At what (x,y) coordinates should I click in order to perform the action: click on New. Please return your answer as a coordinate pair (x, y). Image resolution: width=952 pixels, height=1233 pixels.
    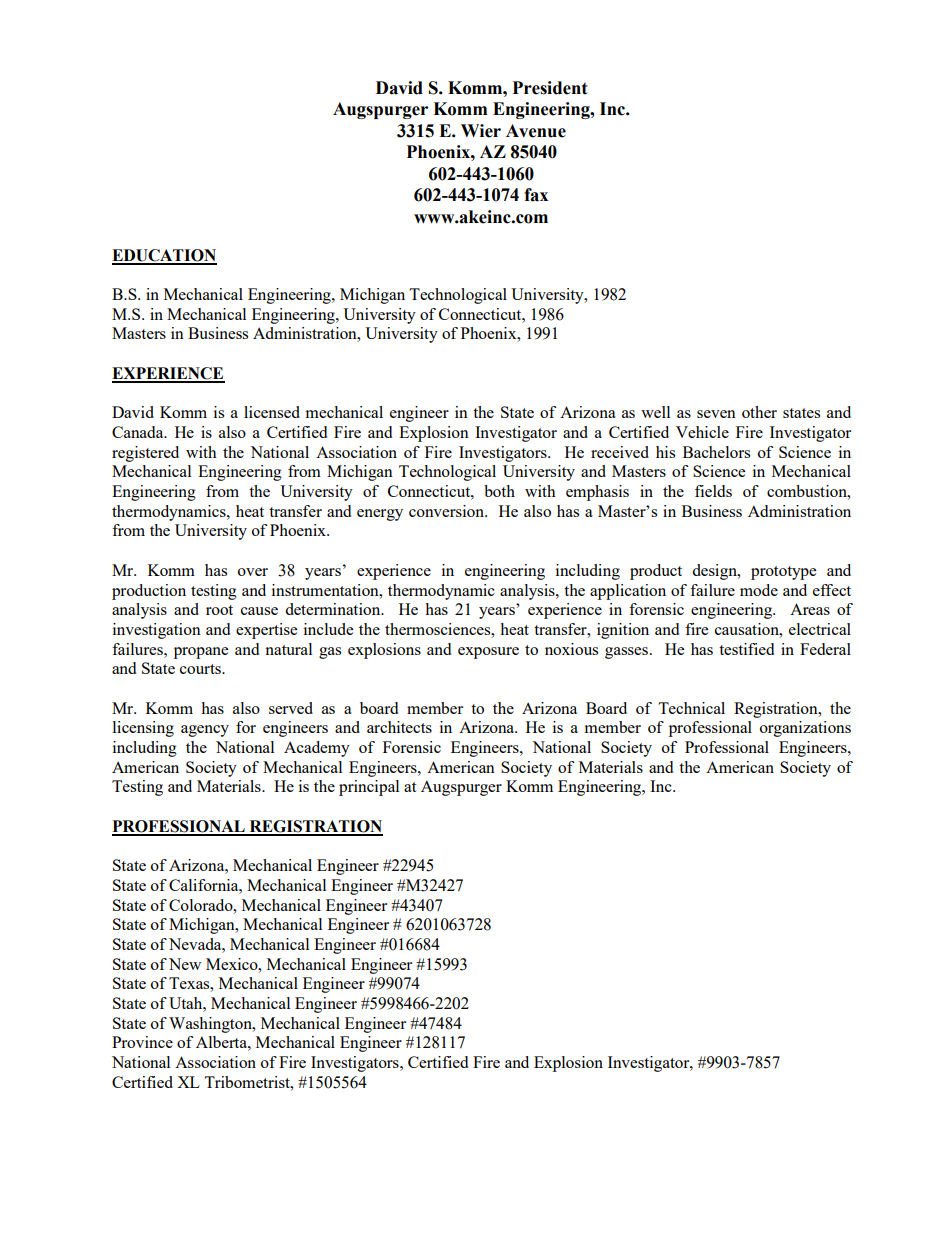
    Looking at the image, I should click on (185, 964).
